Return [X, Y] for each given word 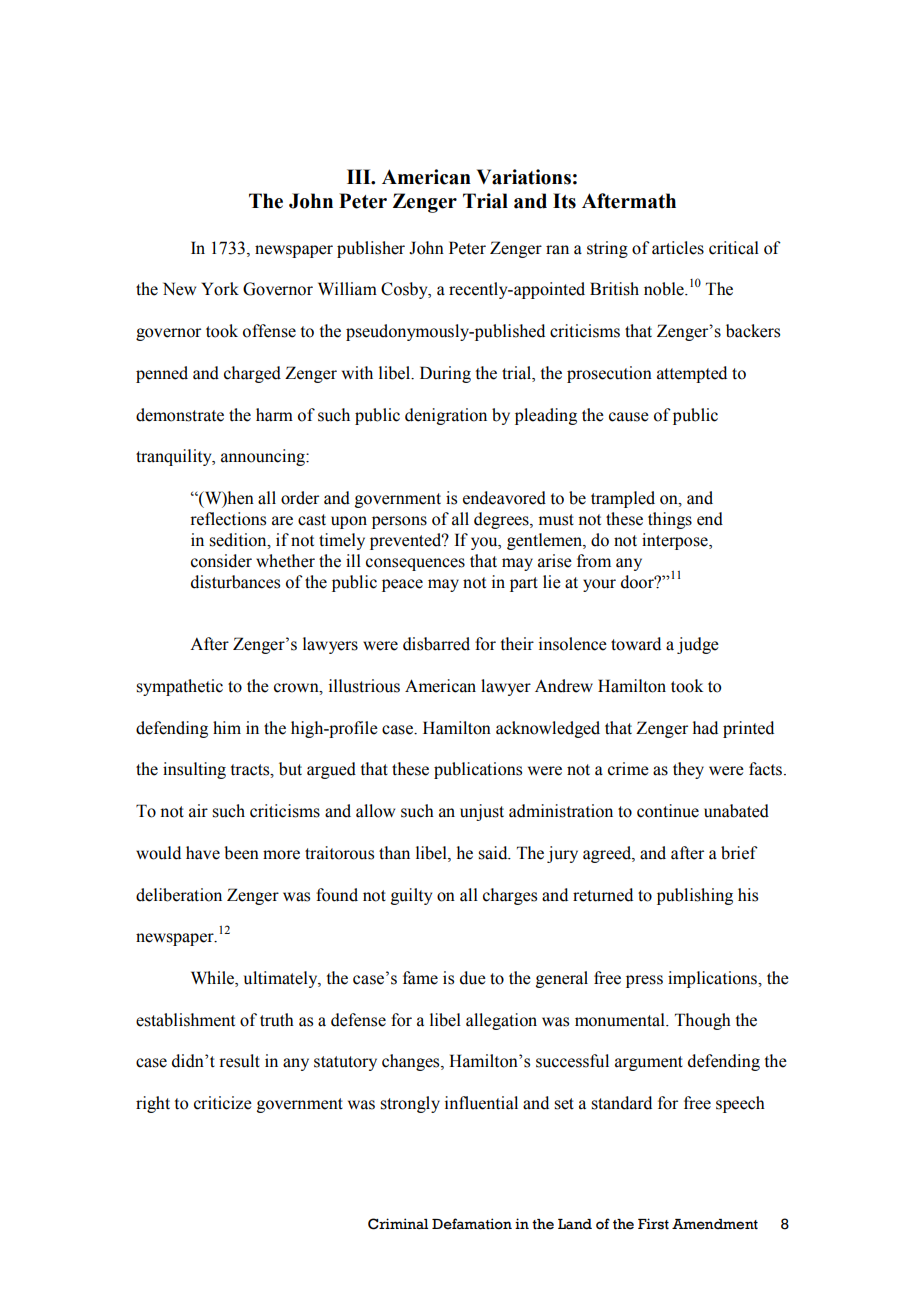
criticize [223, 1103]
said [494, 853]
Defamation [472, 1224]
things [670, 520]
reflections [228, 519]
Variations [524, 177]
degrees [502, 520]
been [241, 853]
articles [678, 248]
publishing [695, 896]
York [220, 289]
